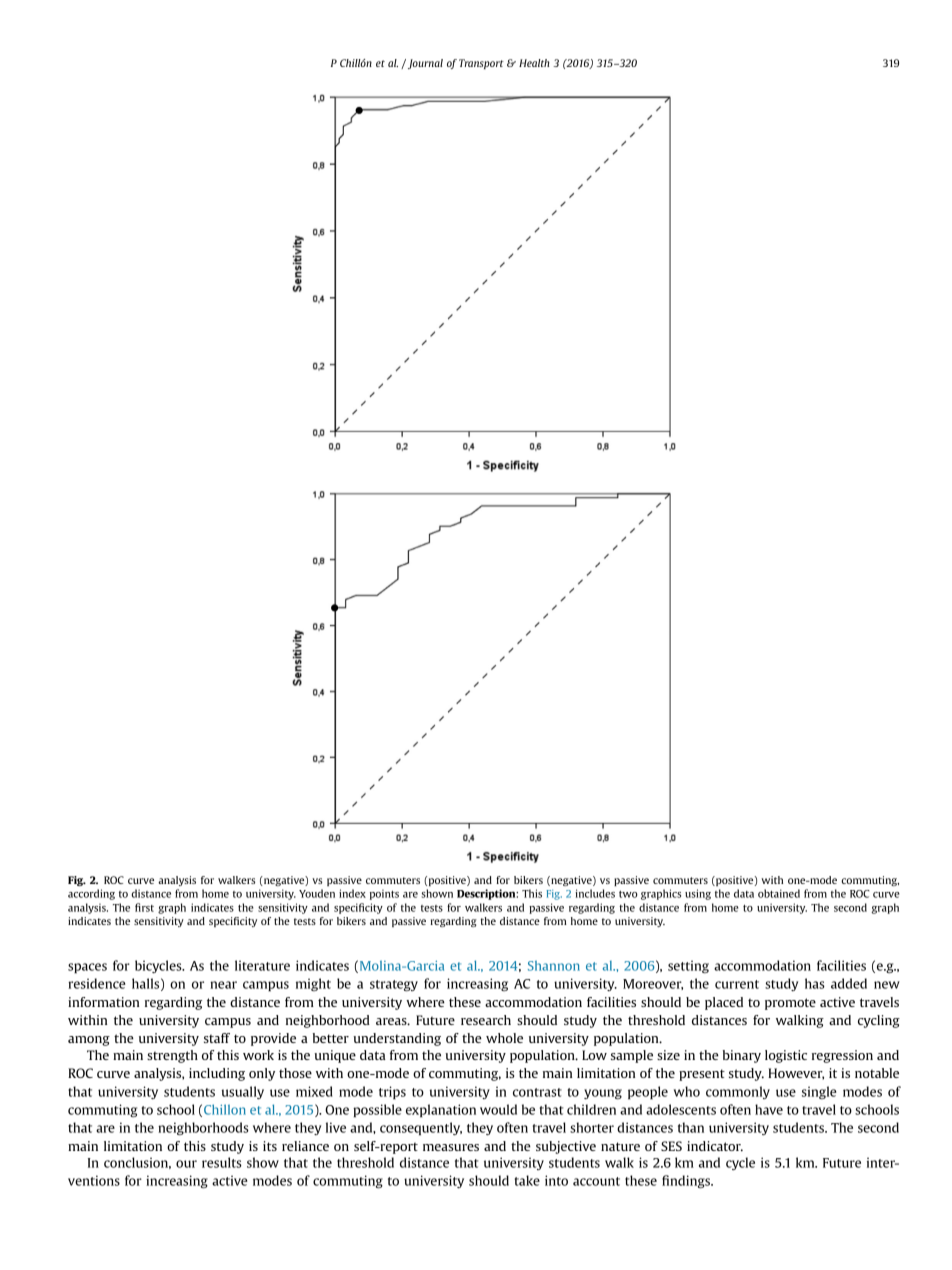  I want to click on includes, so click(595, 893).
